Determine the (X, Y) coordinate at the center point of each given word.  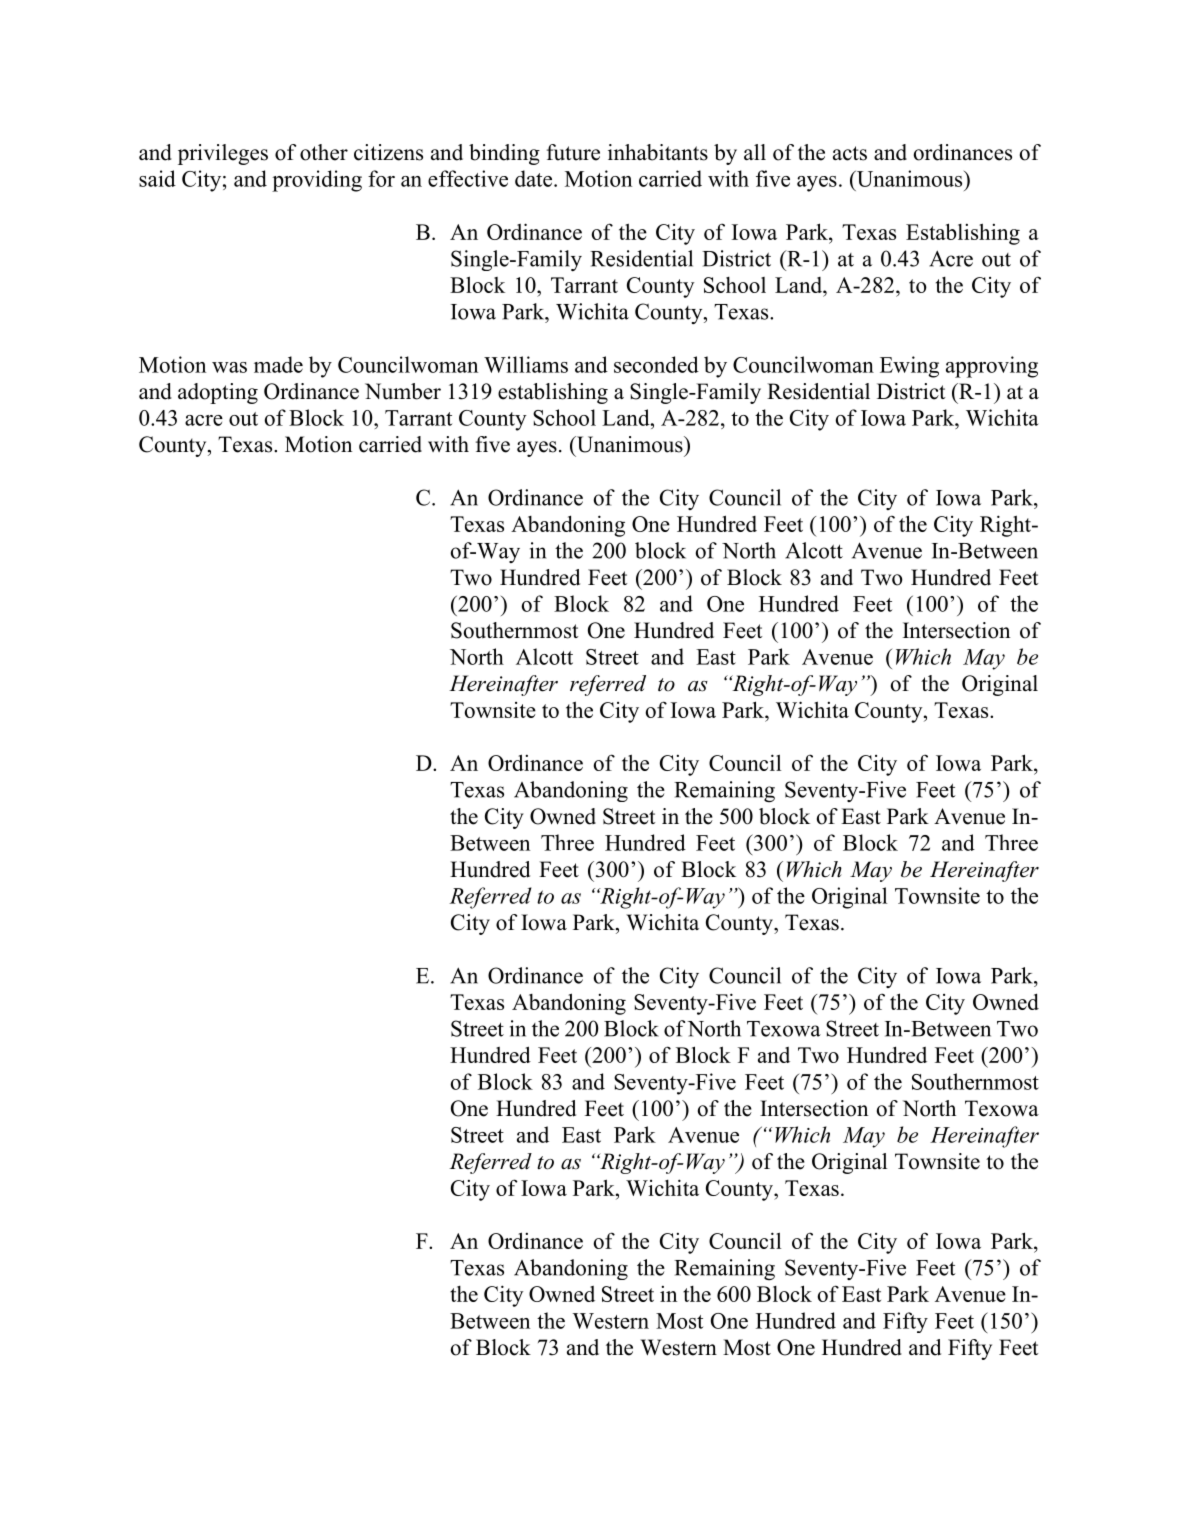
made (278, 364)
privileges (223, 154)
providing (317, 181)
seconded (656, 364)
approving (992, 367)
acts (850, 153)
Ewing (909, 367)
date (535, 178)
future (573, 152)
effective (468, 178)
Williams (526, 364)
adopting (218, 393)
